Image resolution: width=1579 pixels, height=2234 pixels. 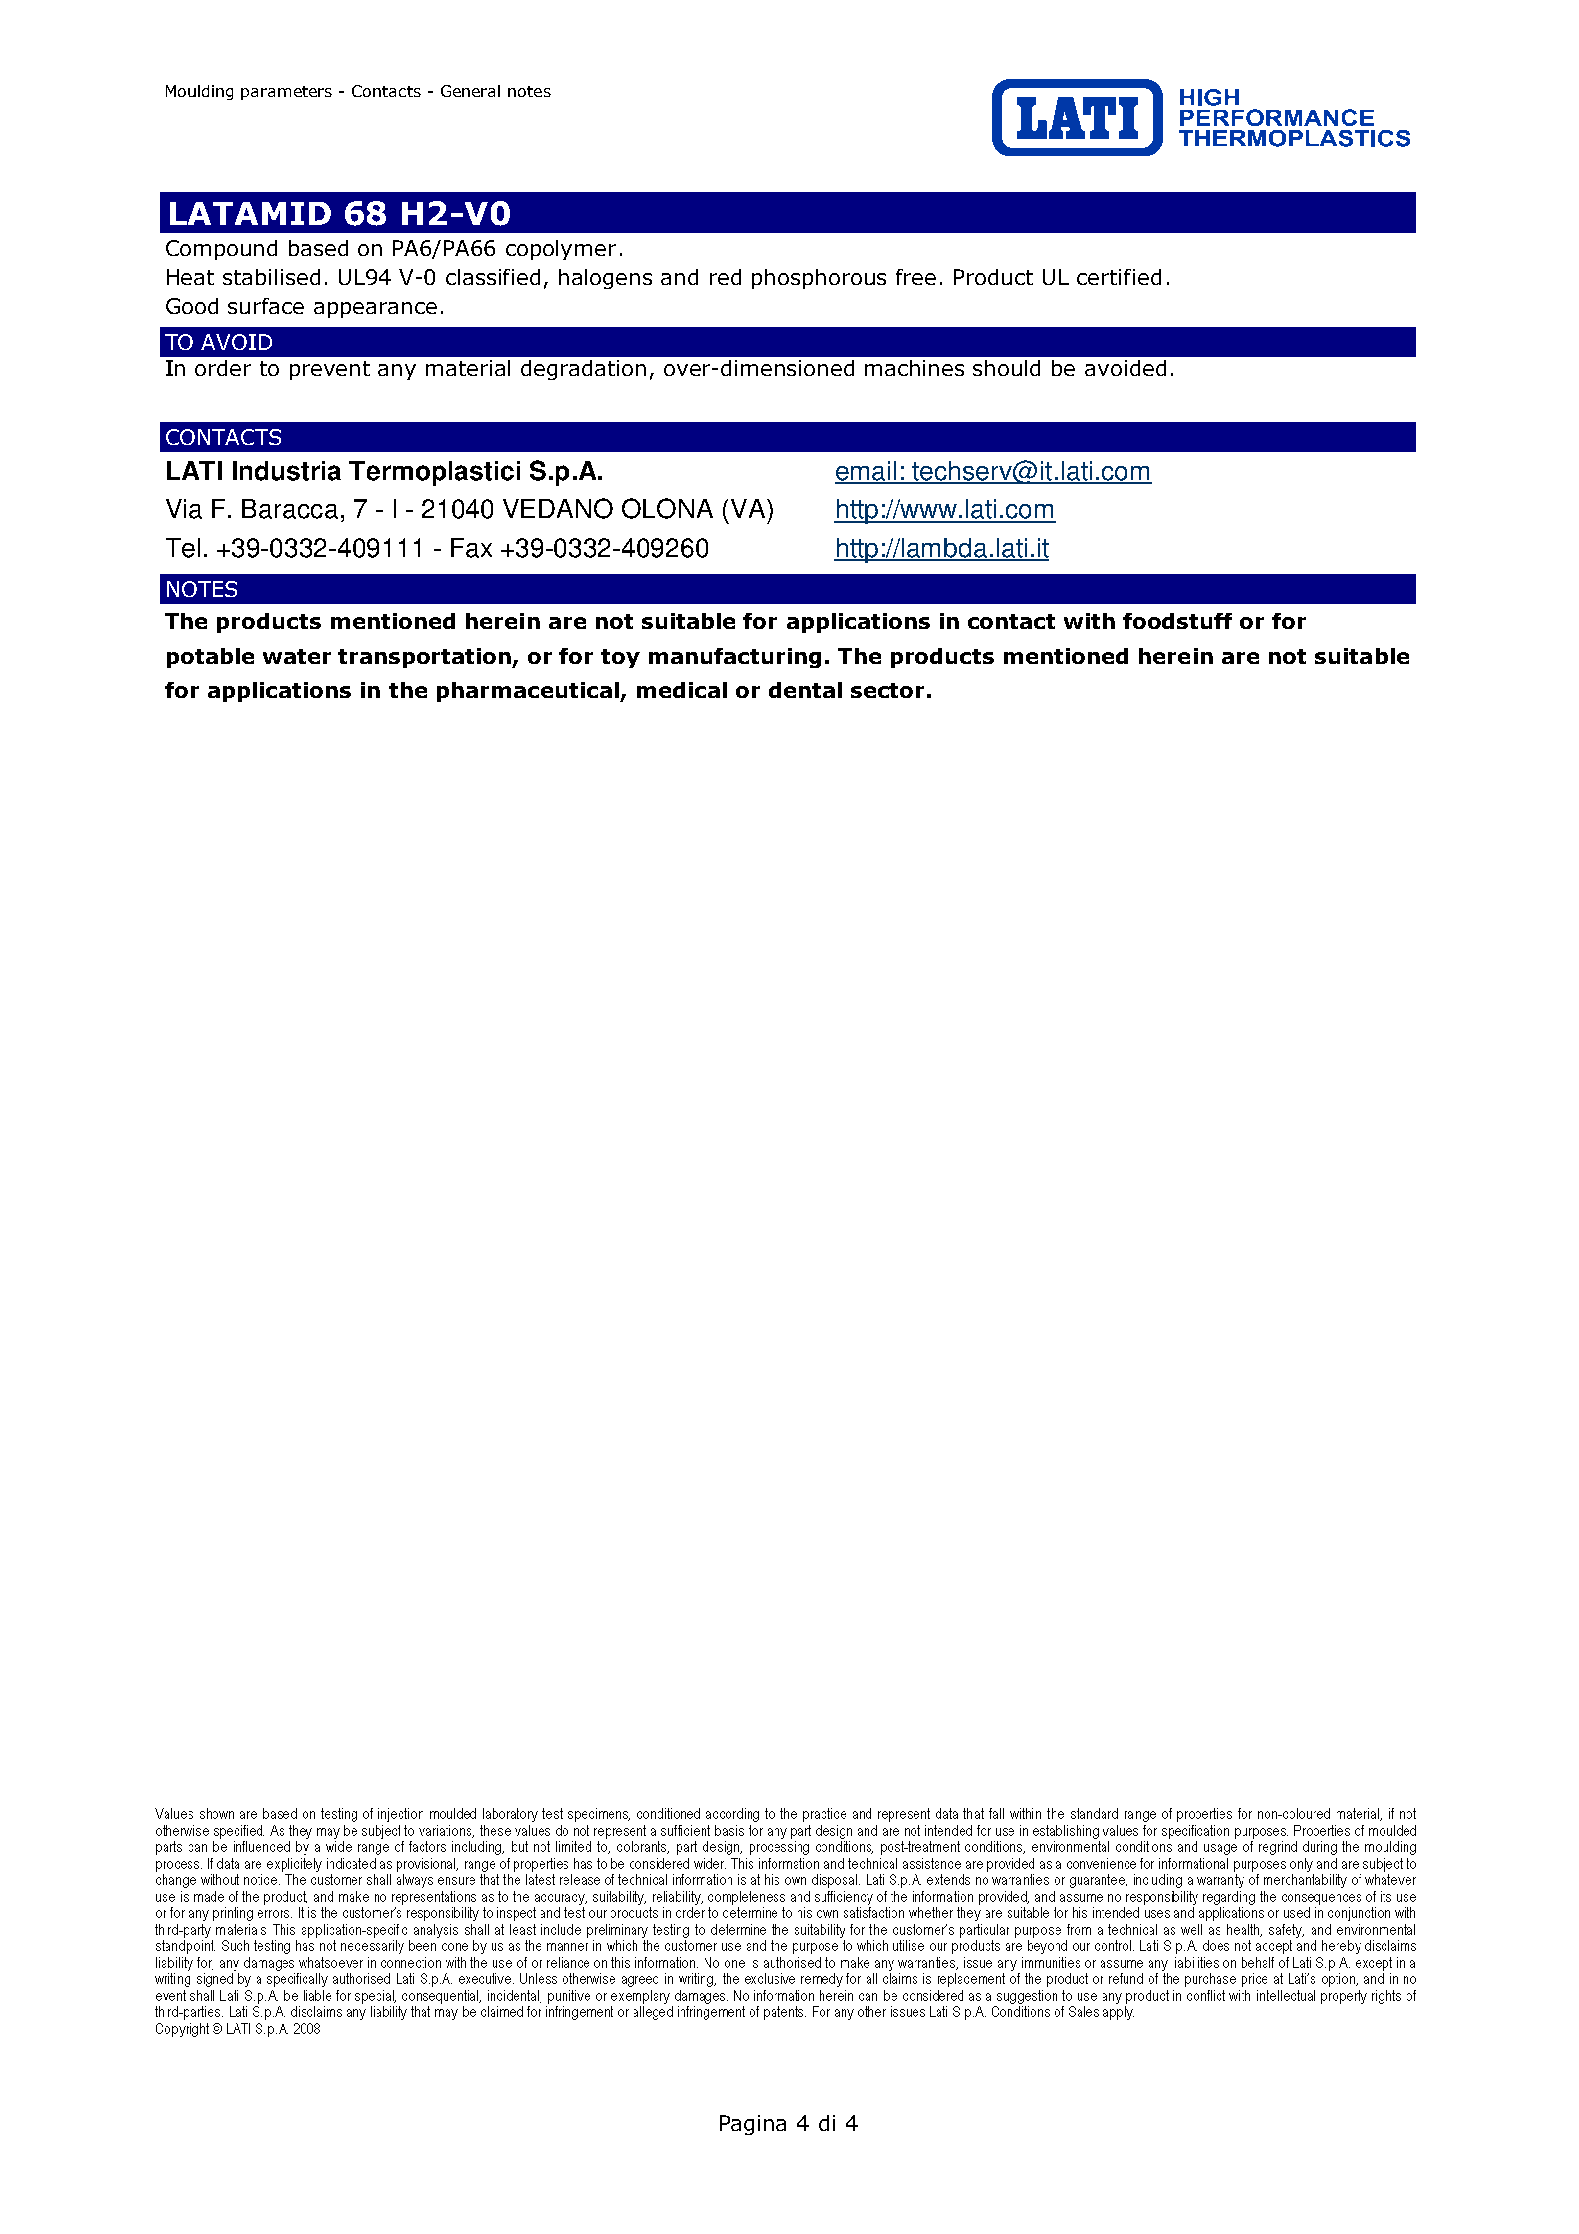 What do you see at coordinates (682, 690) in the document?
I see `medical` at bounding box center [682, 690].
